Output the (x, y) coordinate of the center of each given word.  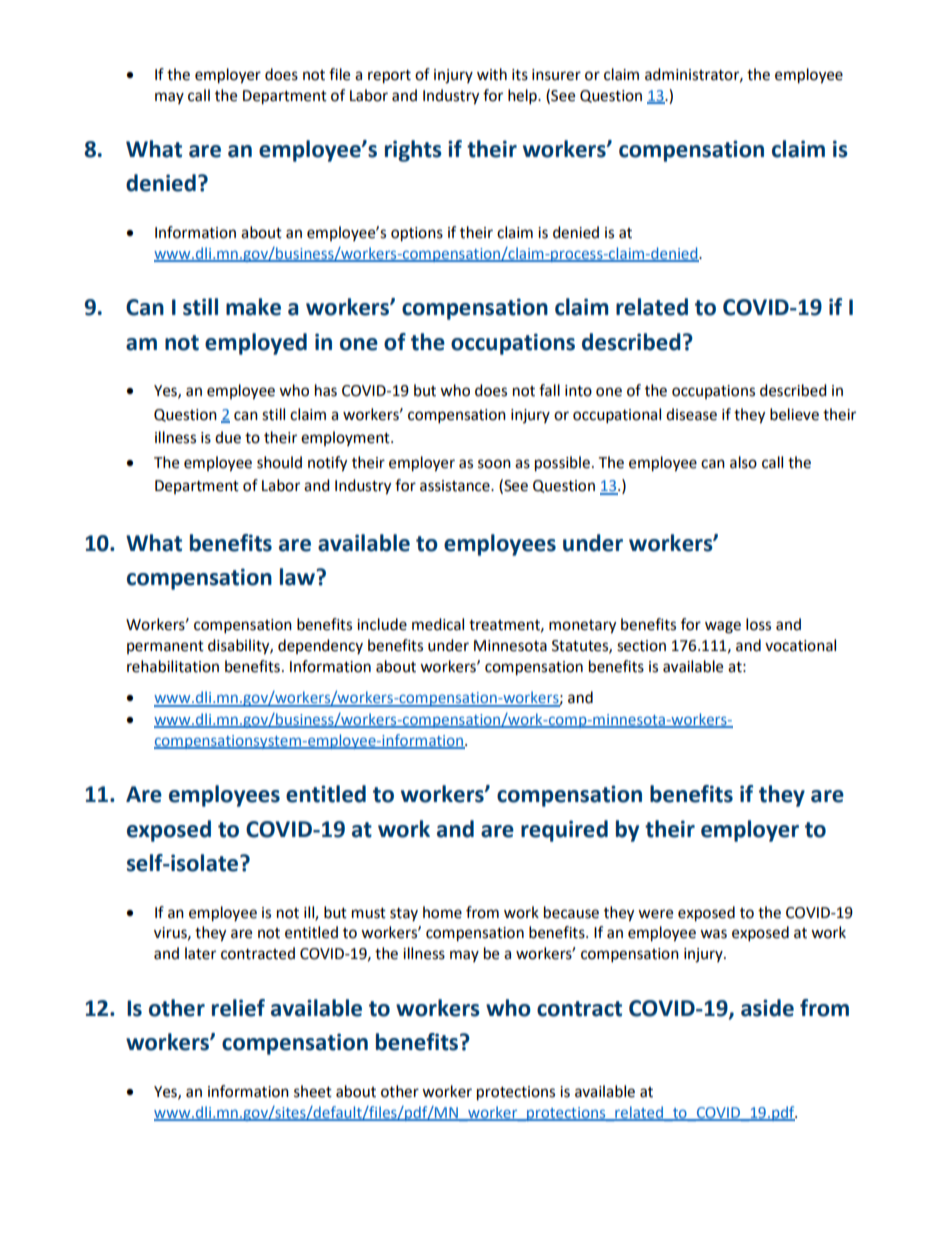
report (389, 77)
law (299, 577)
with (492, 74)
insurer (556, 75)
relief (238, 1008)
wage (723, 627)
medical (438, 624)
